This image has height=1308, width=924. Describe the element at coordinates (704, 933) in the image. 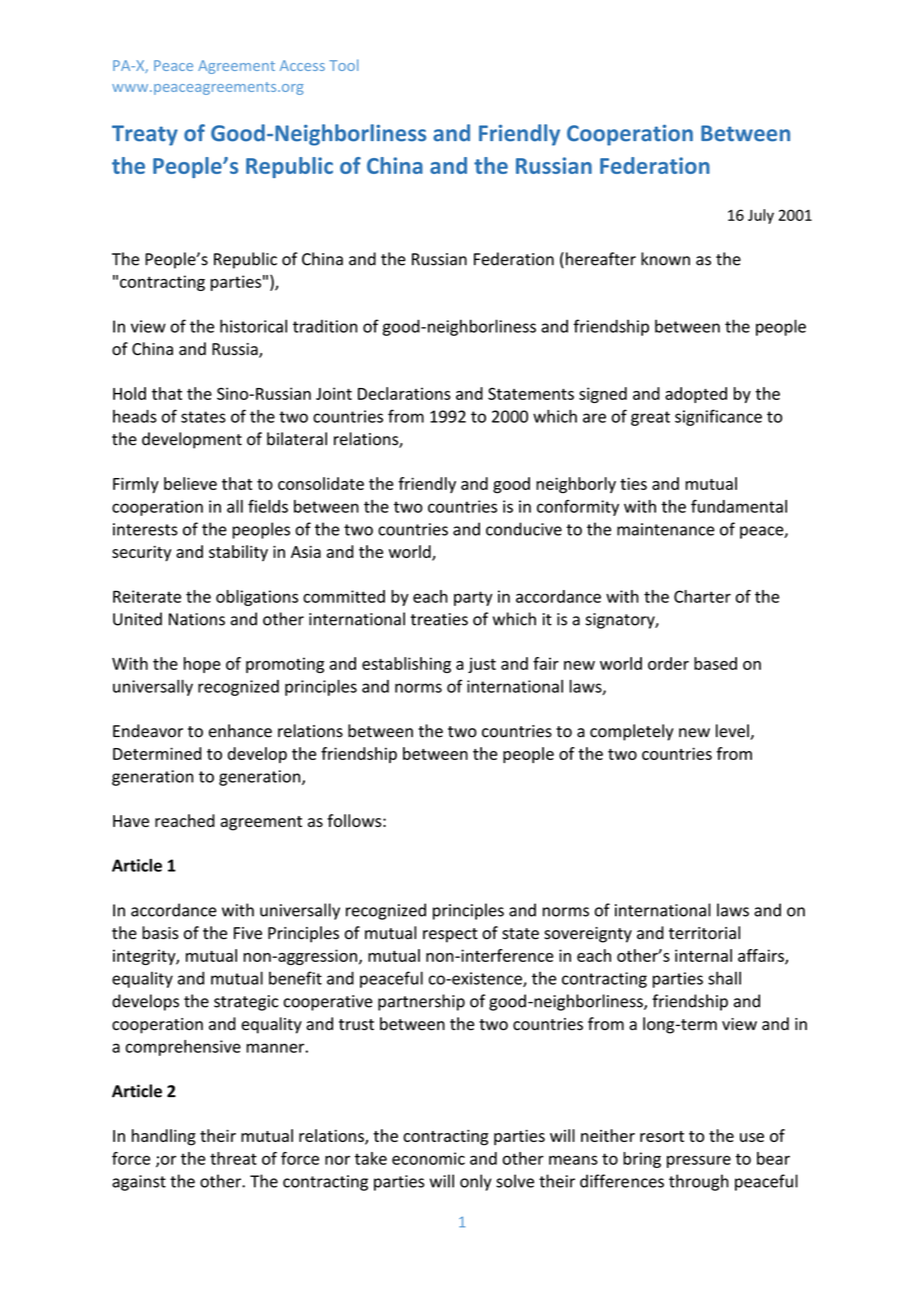

I see `territorial` at that location.
